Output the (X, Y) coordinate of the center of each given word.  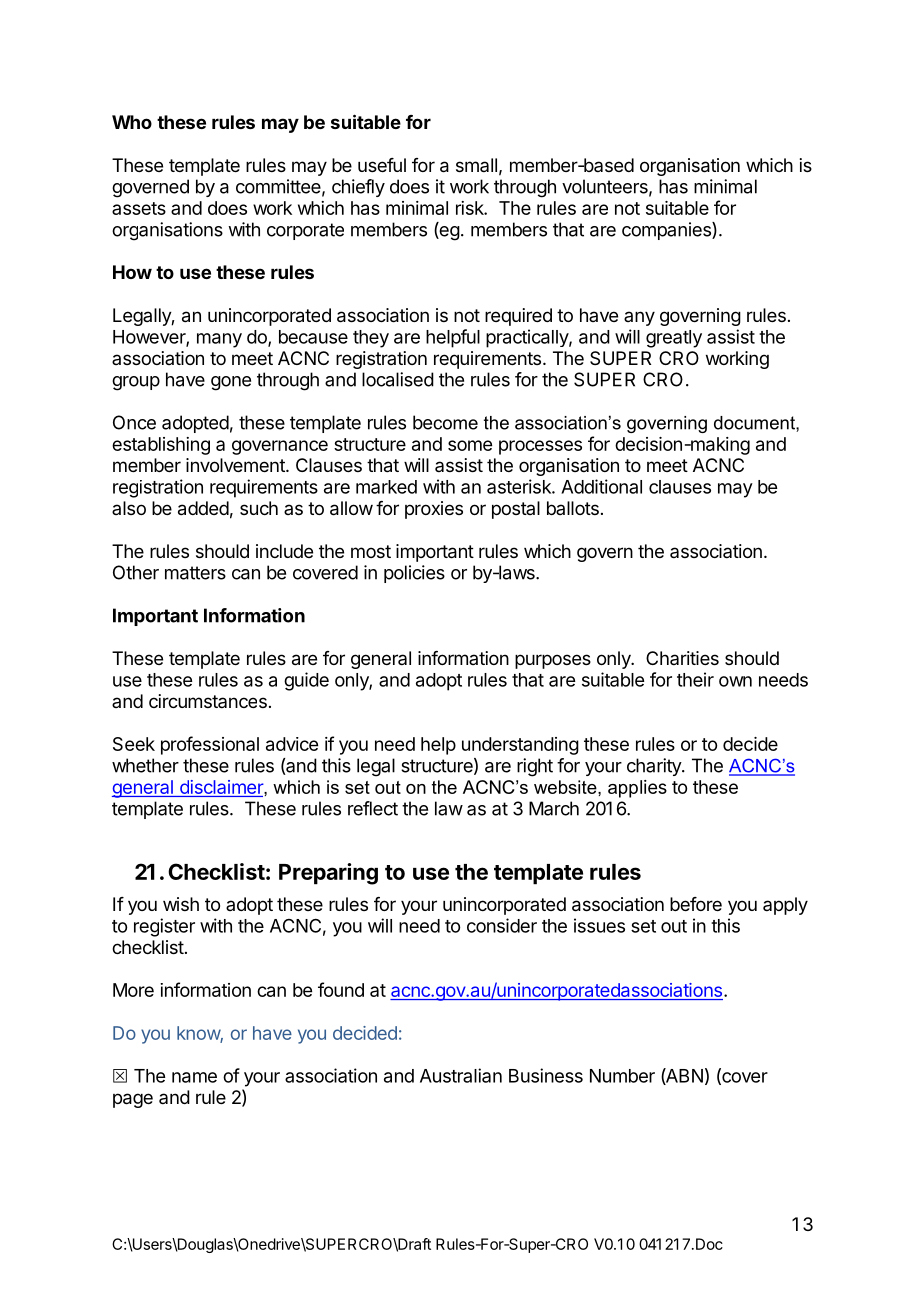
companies (667, 231)
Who (132, 122)
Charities (682, 658)
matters (195, 573)
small (476, 165)
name (194, 1077)
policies (414, 574)
